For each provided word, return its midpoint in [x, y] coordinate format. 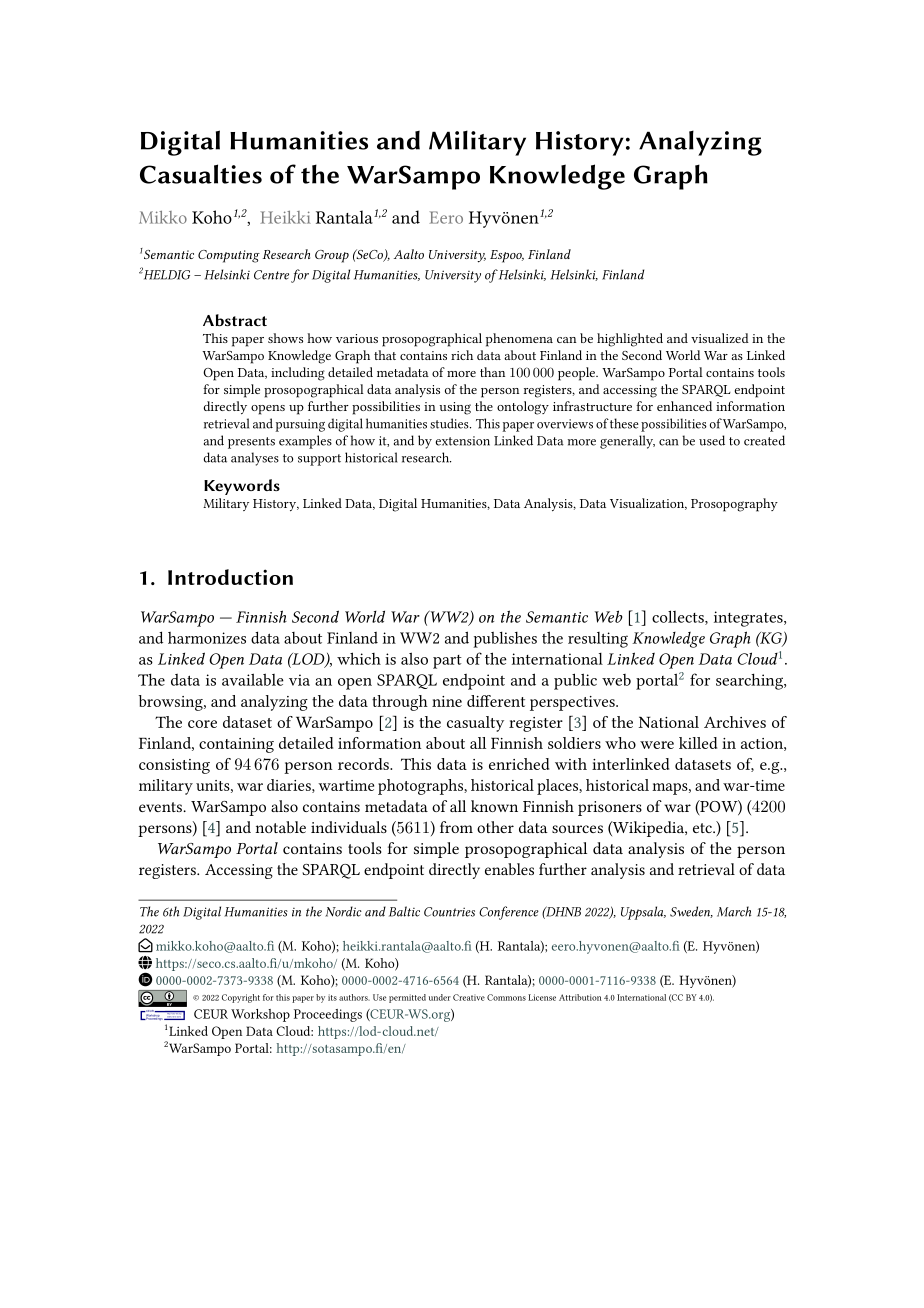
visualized [720, 338]
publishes [505, 640]
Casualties [201, 174]
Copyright [241, 998]
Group [332, 256]
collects [679, 617]
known [494, 806]
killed [698, 743]
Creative [469, 997]
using [455, 408]
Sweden [691, 912]
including [298, 374]
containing [236, 745]
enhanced [684, 406]
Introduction [230, 577]
